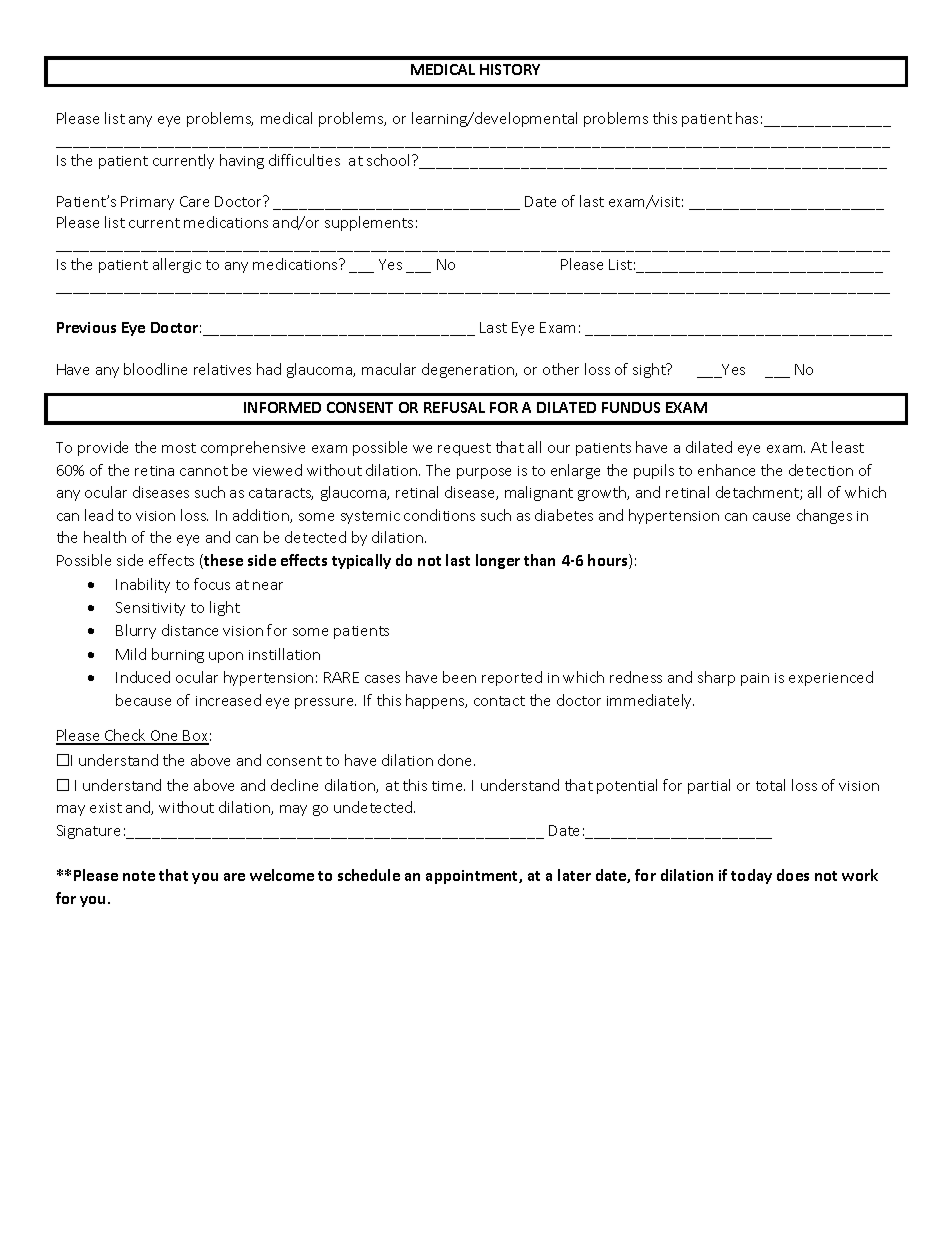 Image resolution: width=952 pixels, height=1233 pixels. I want to click on HISTORY, so click(510, 69).
